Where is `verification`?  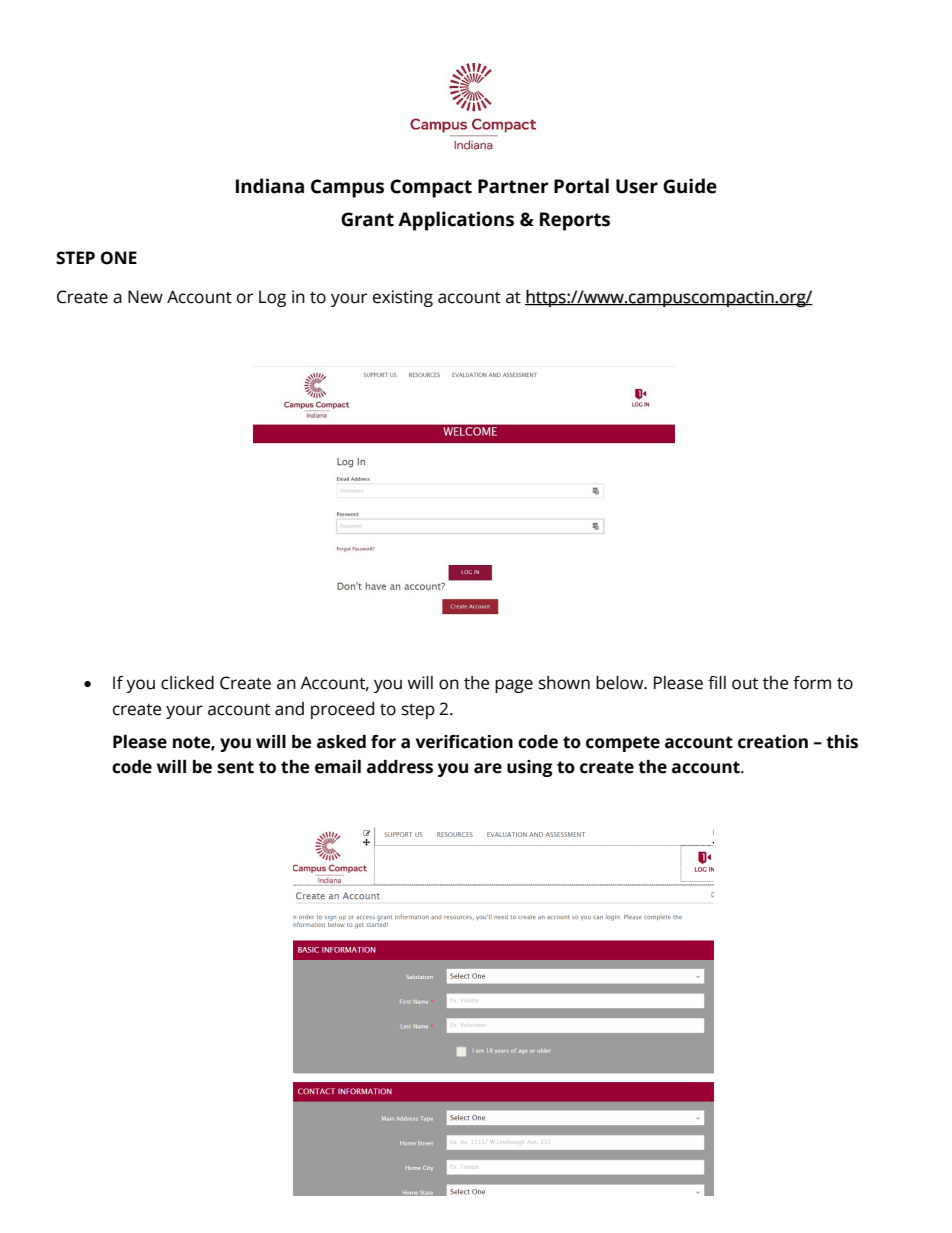 verification is located at coordinates (464, 742).
